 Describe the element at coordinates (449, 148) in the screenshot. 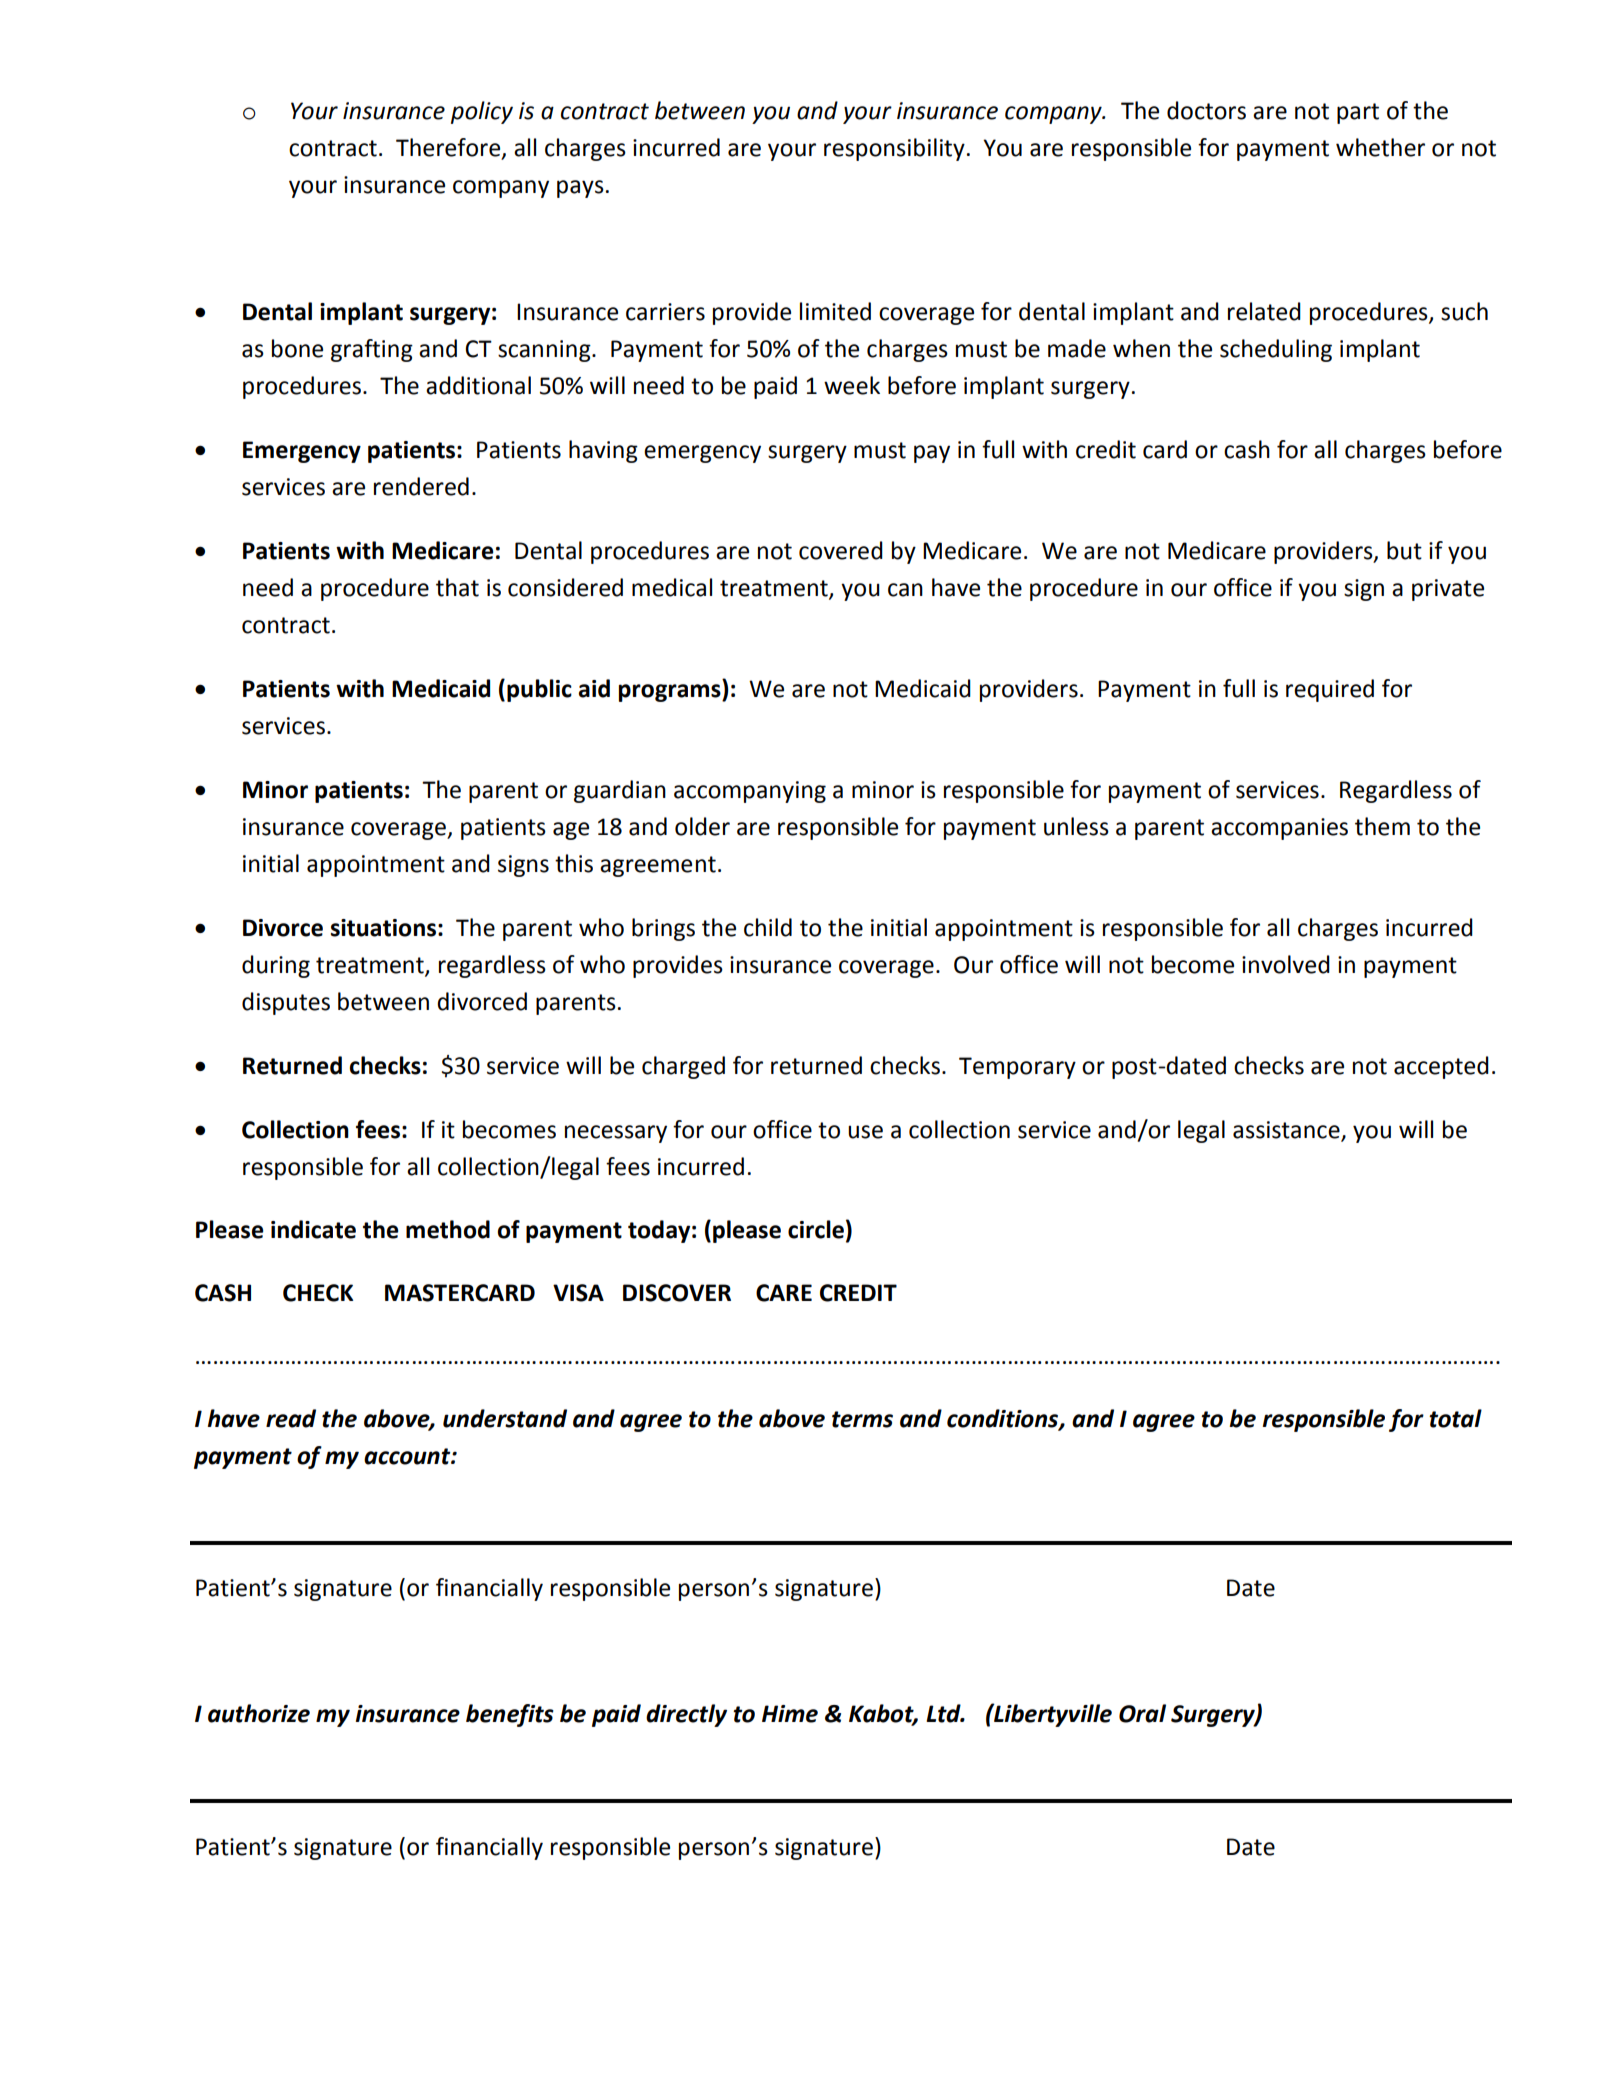

I see `Therefore` at that location.
